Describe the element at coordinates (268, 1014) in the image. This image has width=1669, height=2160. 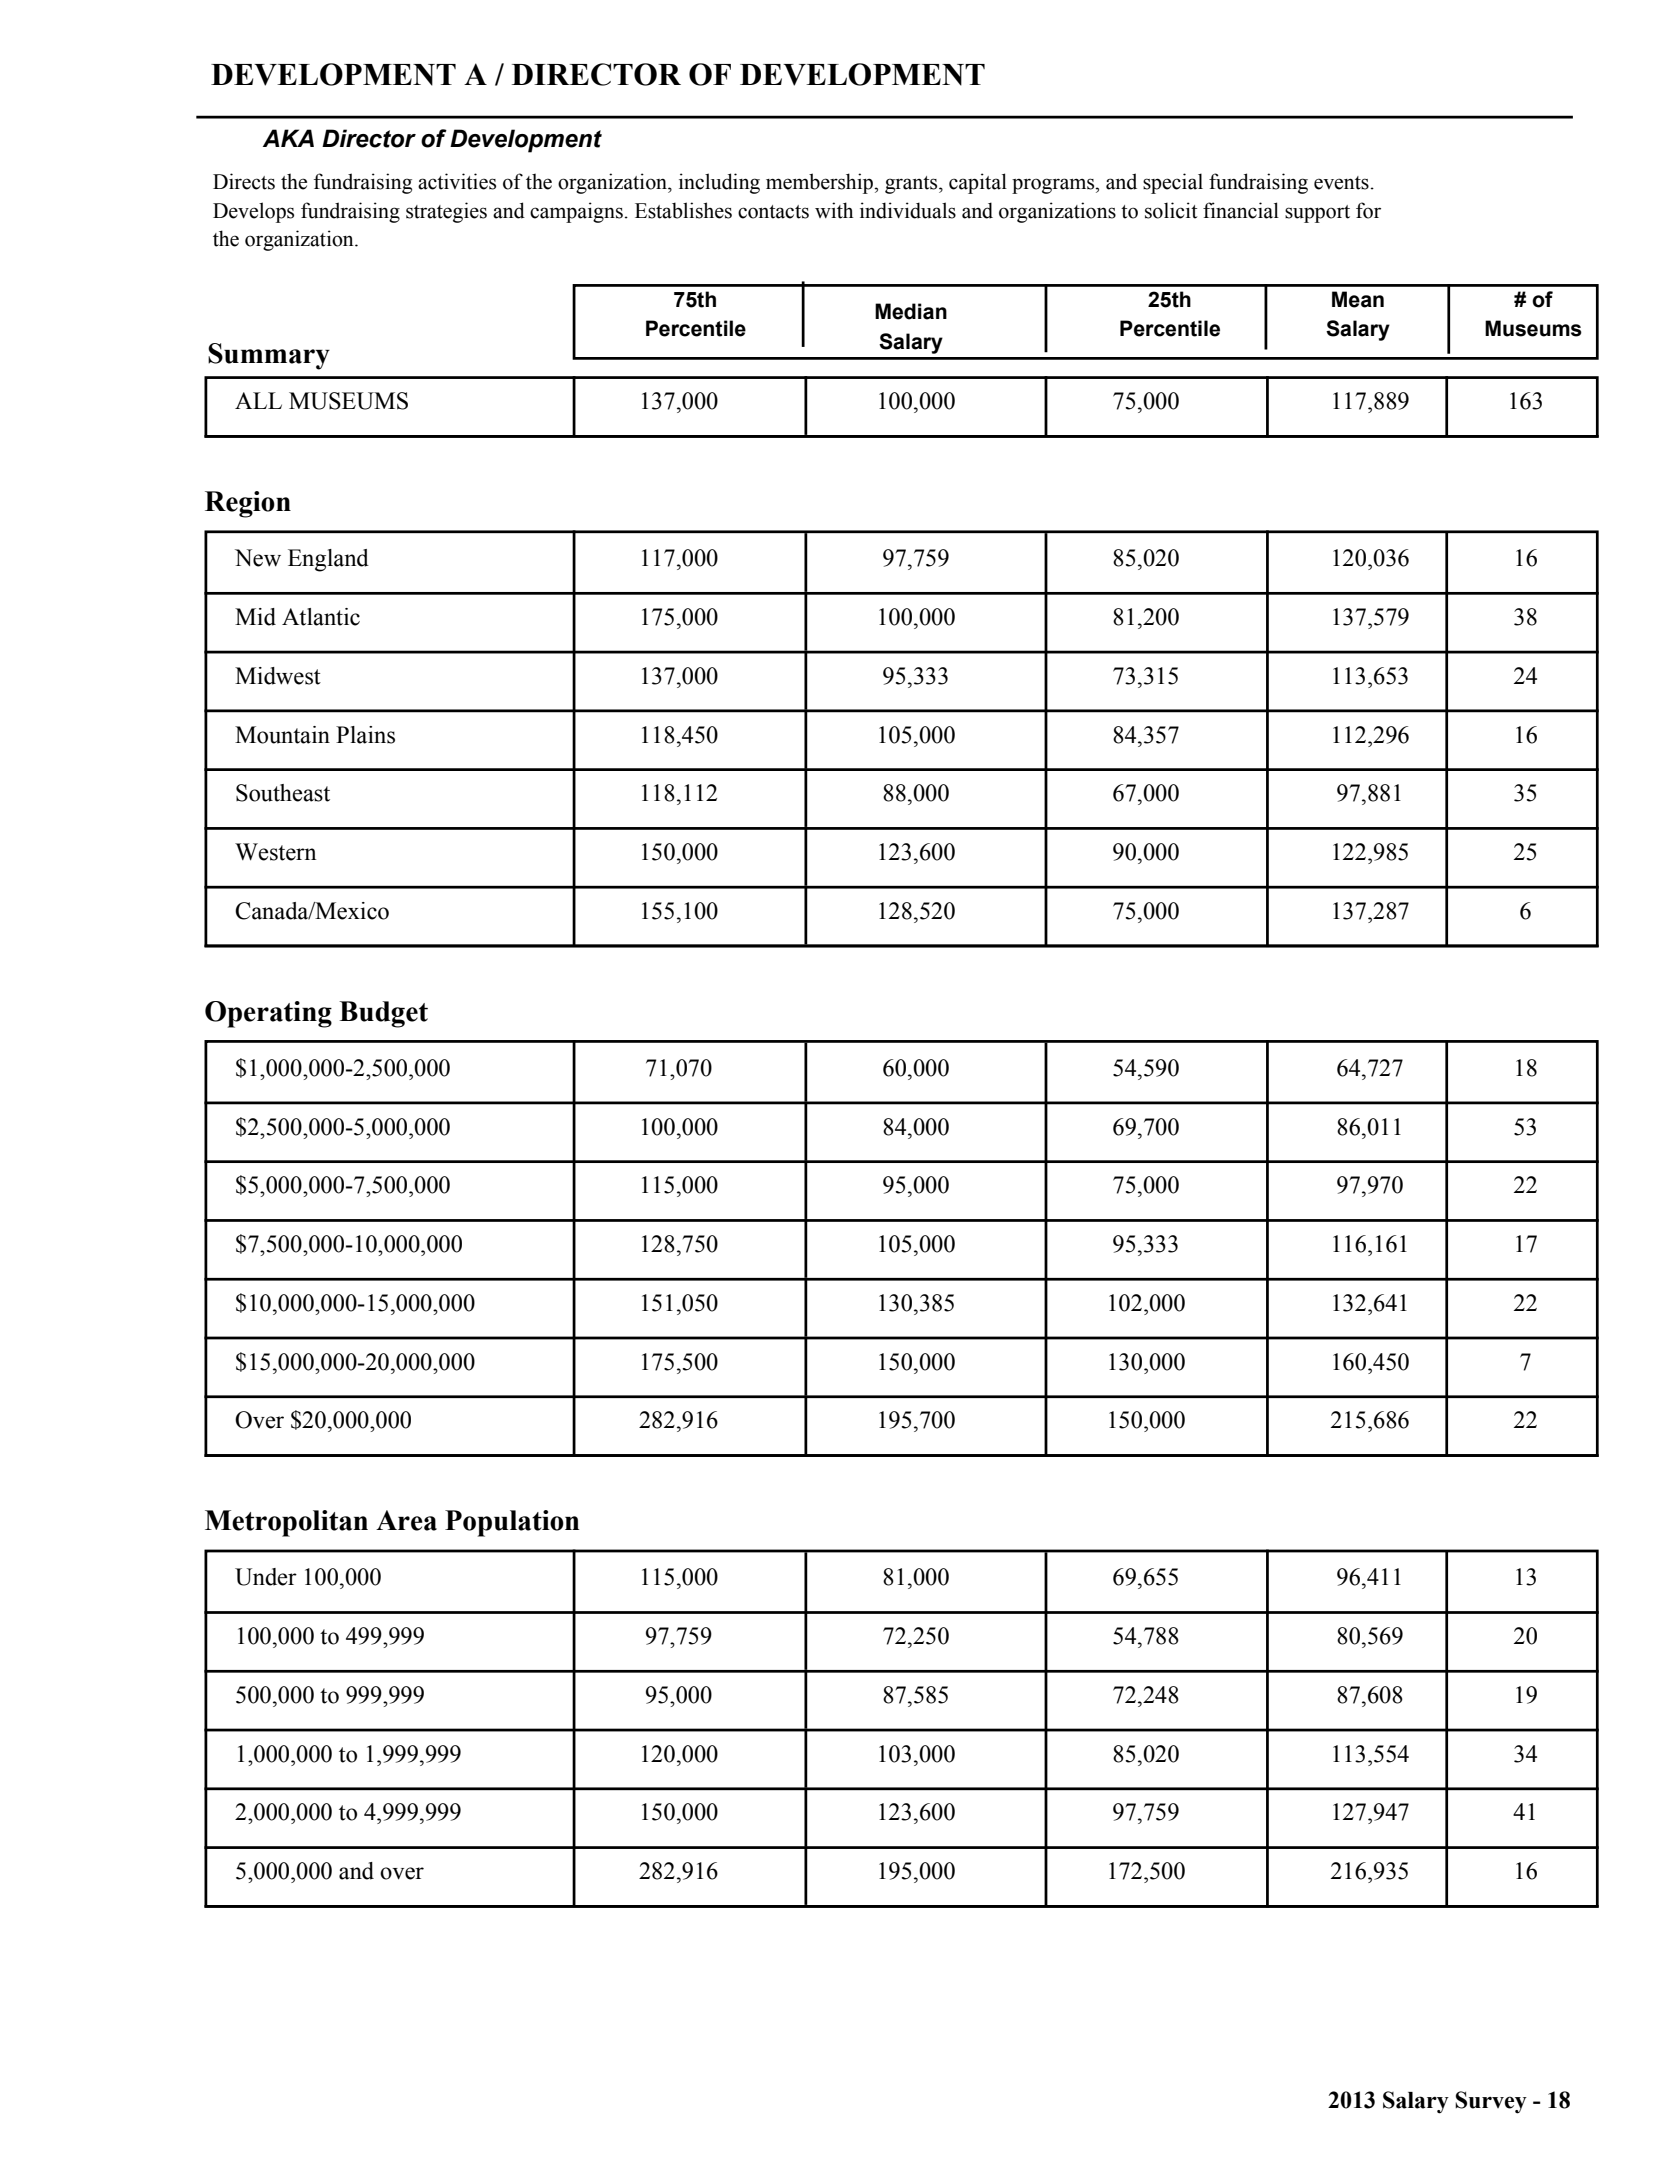
I see `Operating` at that location.
